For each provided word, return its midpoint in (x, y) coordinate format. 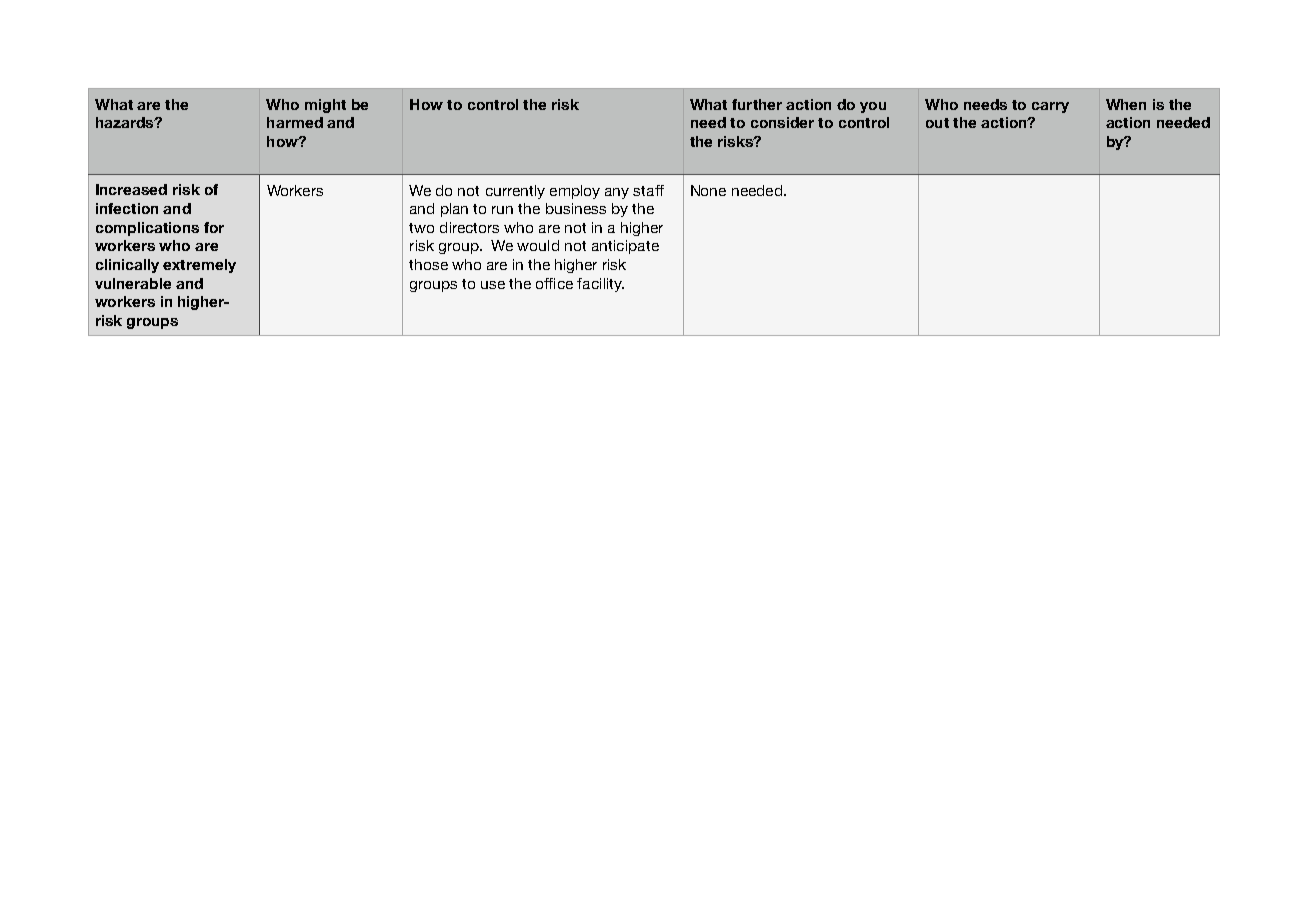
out (937, 123)
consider (782, 122)
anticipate (625, 247)
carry (1050, 107)
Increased (131, 189)
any (617, 193)
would (538, 245)
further (757, 104)
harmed (295, 122)
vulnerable (133, 283)
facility (600, 285)
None (708, 190)
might (325, 106)
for (214, 227)
